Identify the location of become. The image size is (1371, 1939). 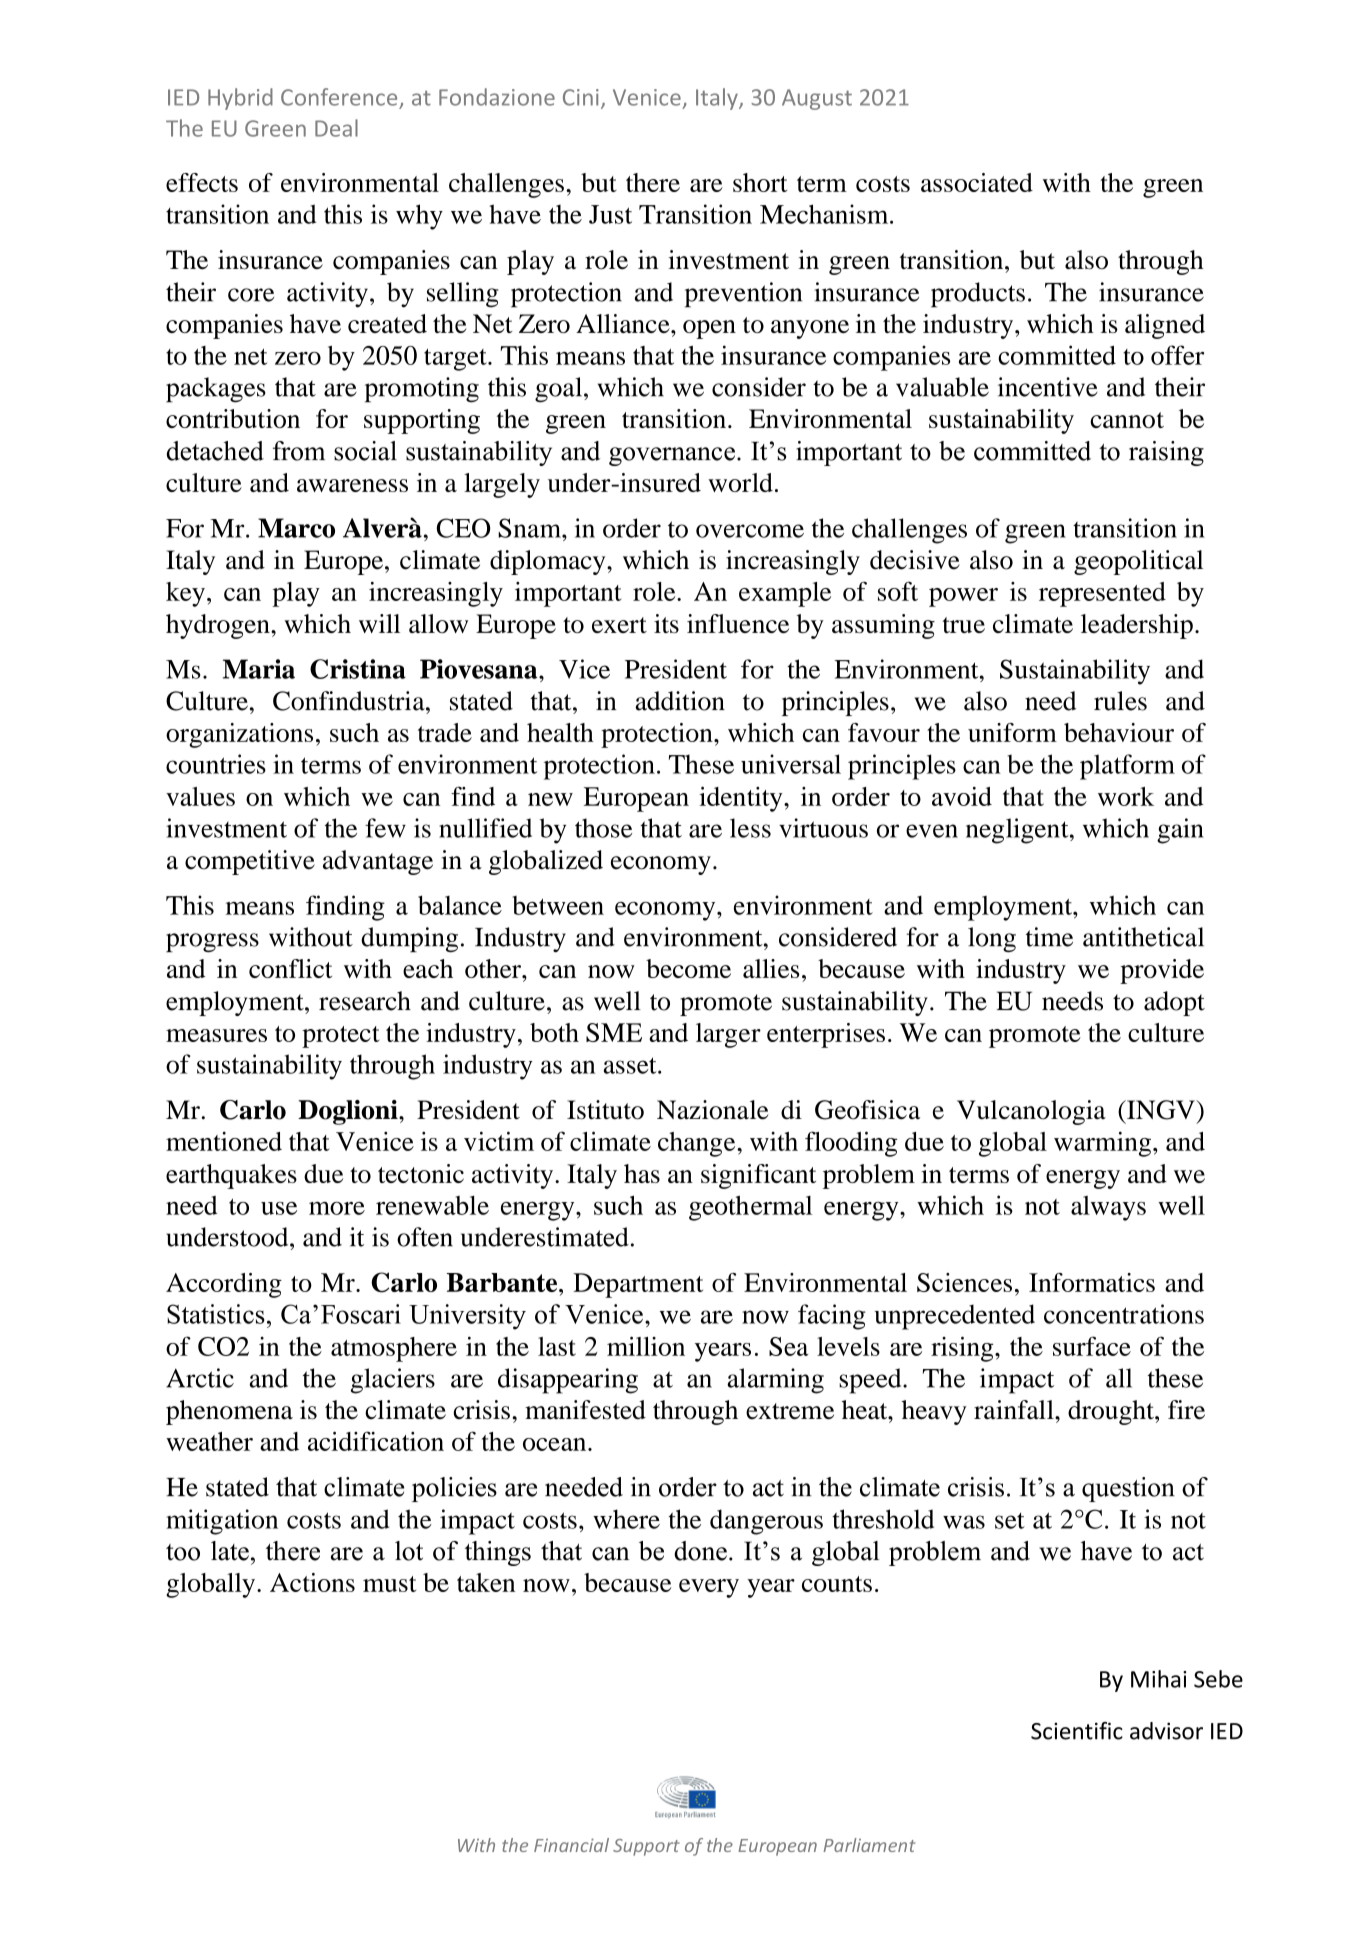
(688, 968).
